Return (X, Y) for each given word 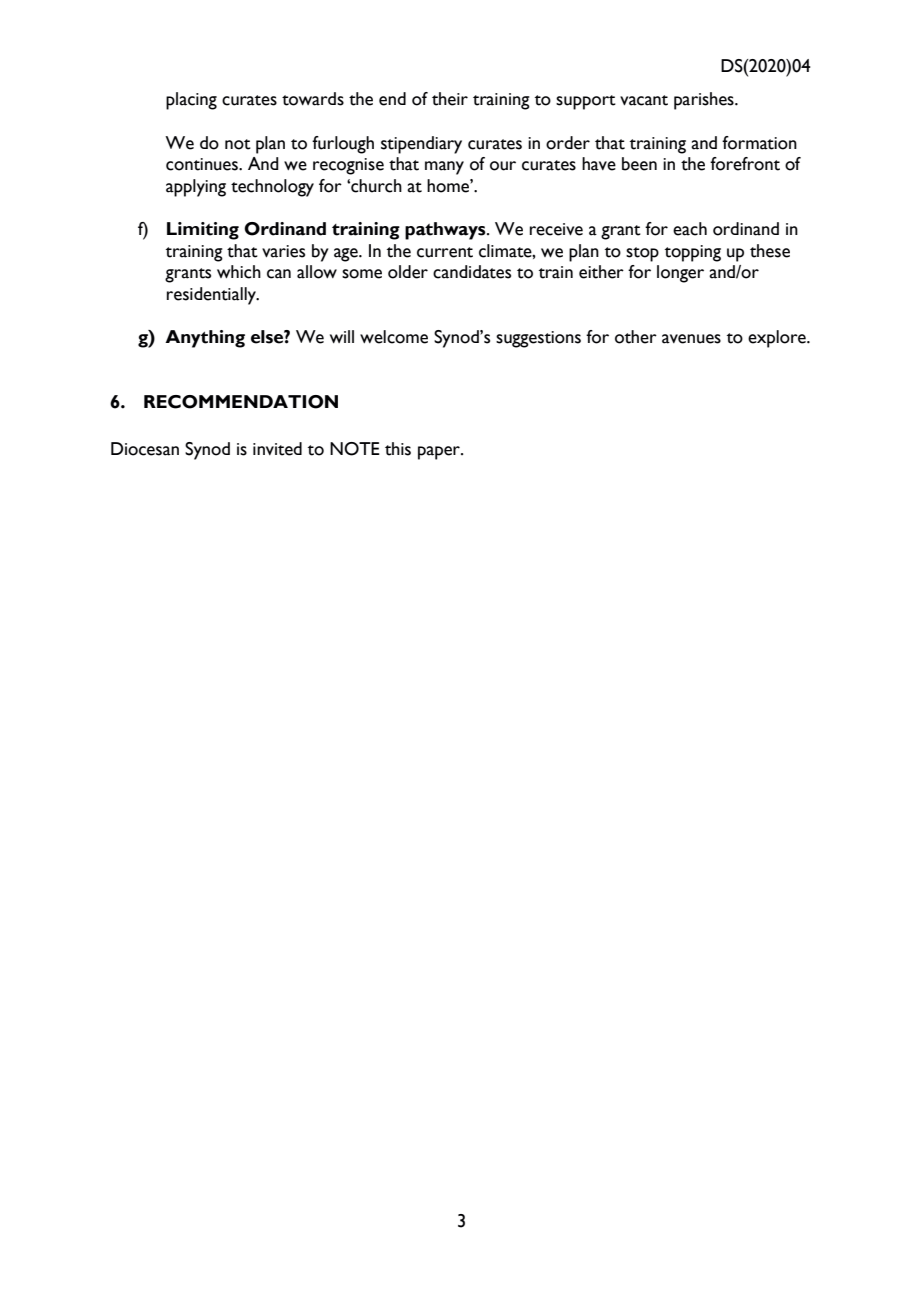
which (239, 272)
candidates (472, 272)
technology (272, 188)
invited (277, 449)
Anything (205, 339)
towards (313, 99)
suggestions (538, 339)
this (398, 449)
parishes (705, 101)
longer (680, 274)
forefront (745, 164)
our (503, 166)
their (450, 99)
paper (440, 453)
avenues (691, 339)
